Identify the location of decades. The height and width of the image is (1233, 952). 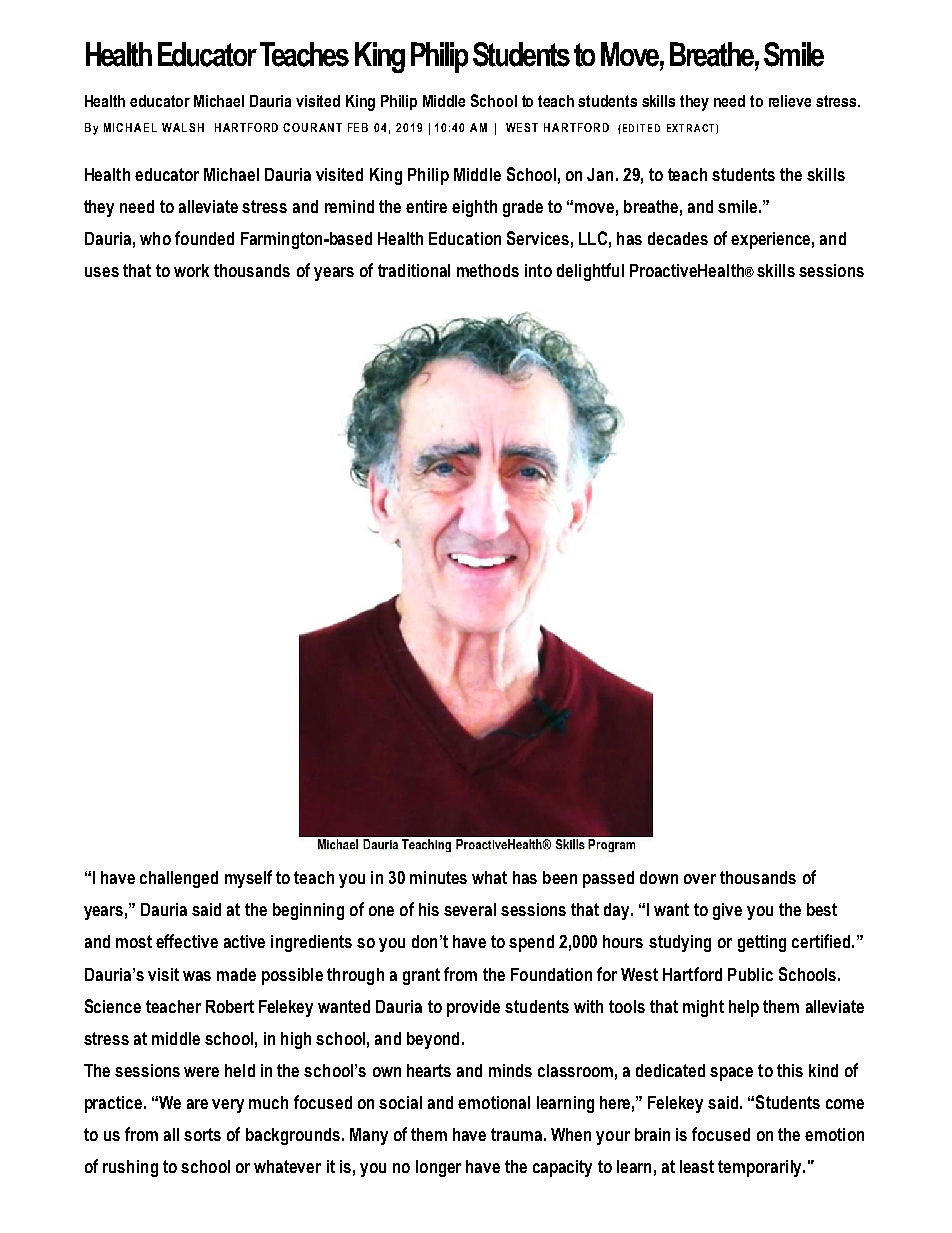
(678, 238).
